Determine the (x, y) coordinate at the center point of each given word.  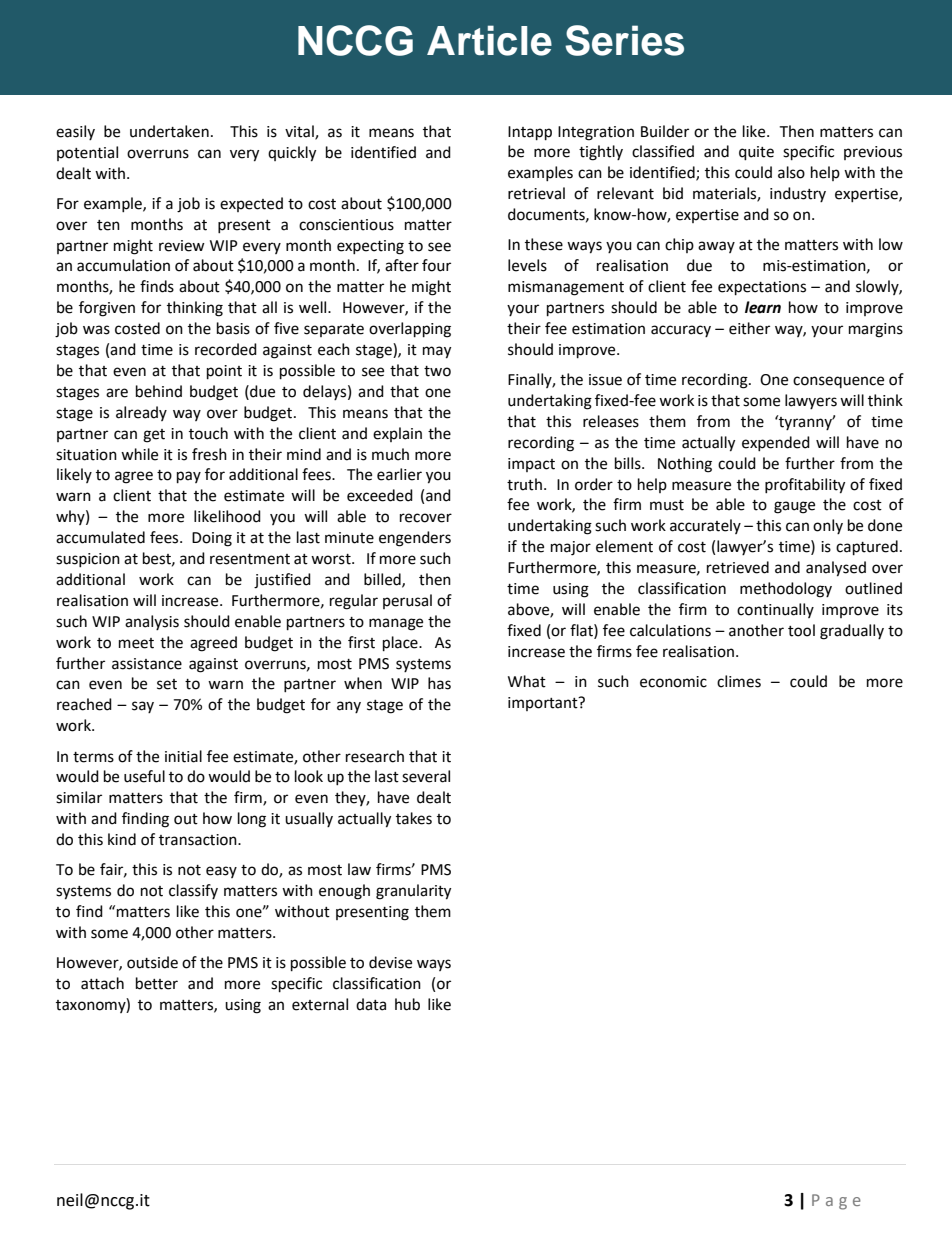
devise (390, 962)
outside (152, 962)
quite (756, 153)
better (157, 983)
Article (489, 40)
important (544, 704)
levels (527, 265)
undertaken (169, 131)
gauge (794, 507)
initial (183, 756)
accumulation (123, 265)
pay (189, 477)
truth (524, 484)
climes (739, 681)
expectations (762, 288)
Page (836, 1202)
